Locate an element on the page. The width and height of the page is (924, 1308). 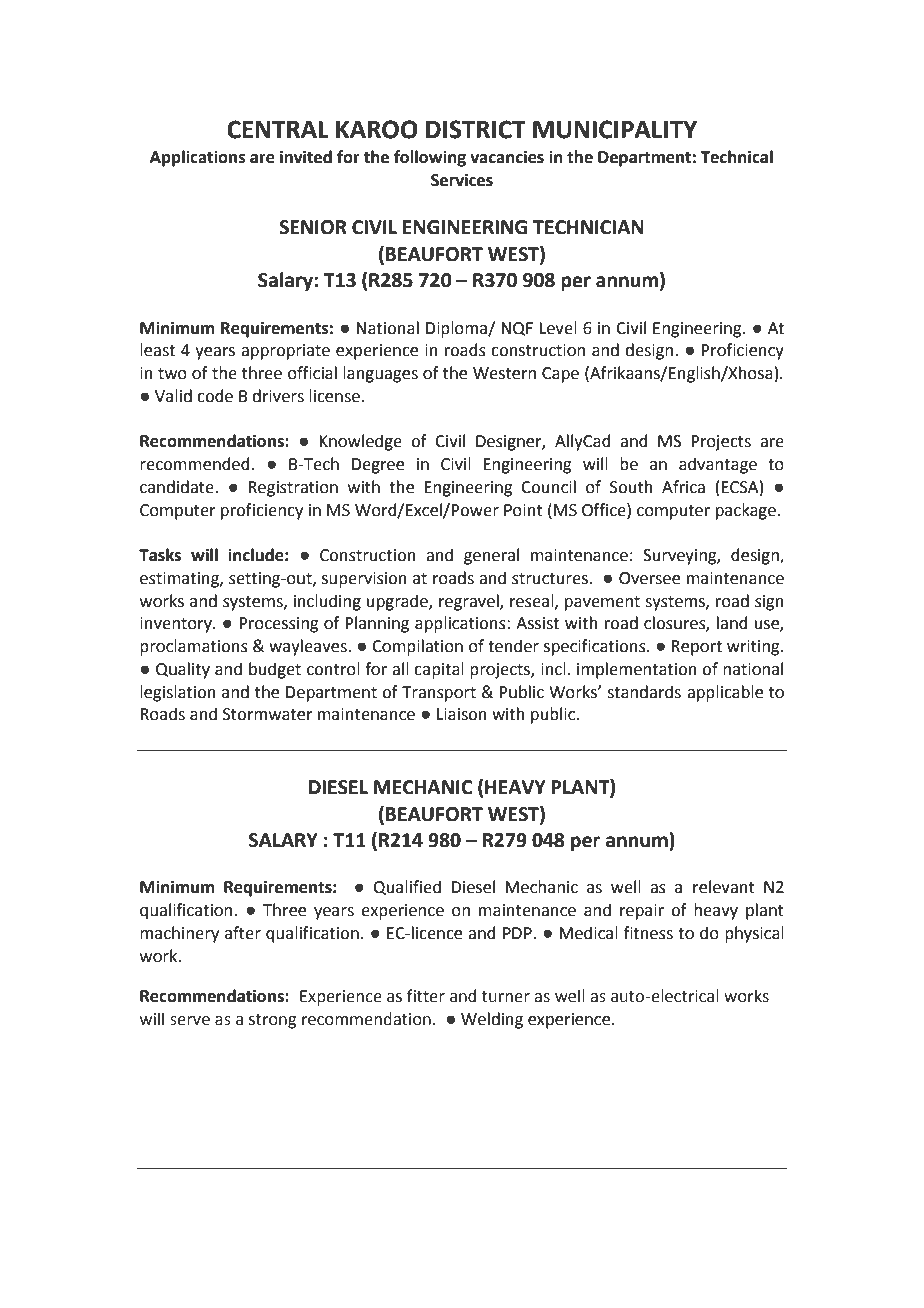
applicable is located at coordinates (725, 693).
